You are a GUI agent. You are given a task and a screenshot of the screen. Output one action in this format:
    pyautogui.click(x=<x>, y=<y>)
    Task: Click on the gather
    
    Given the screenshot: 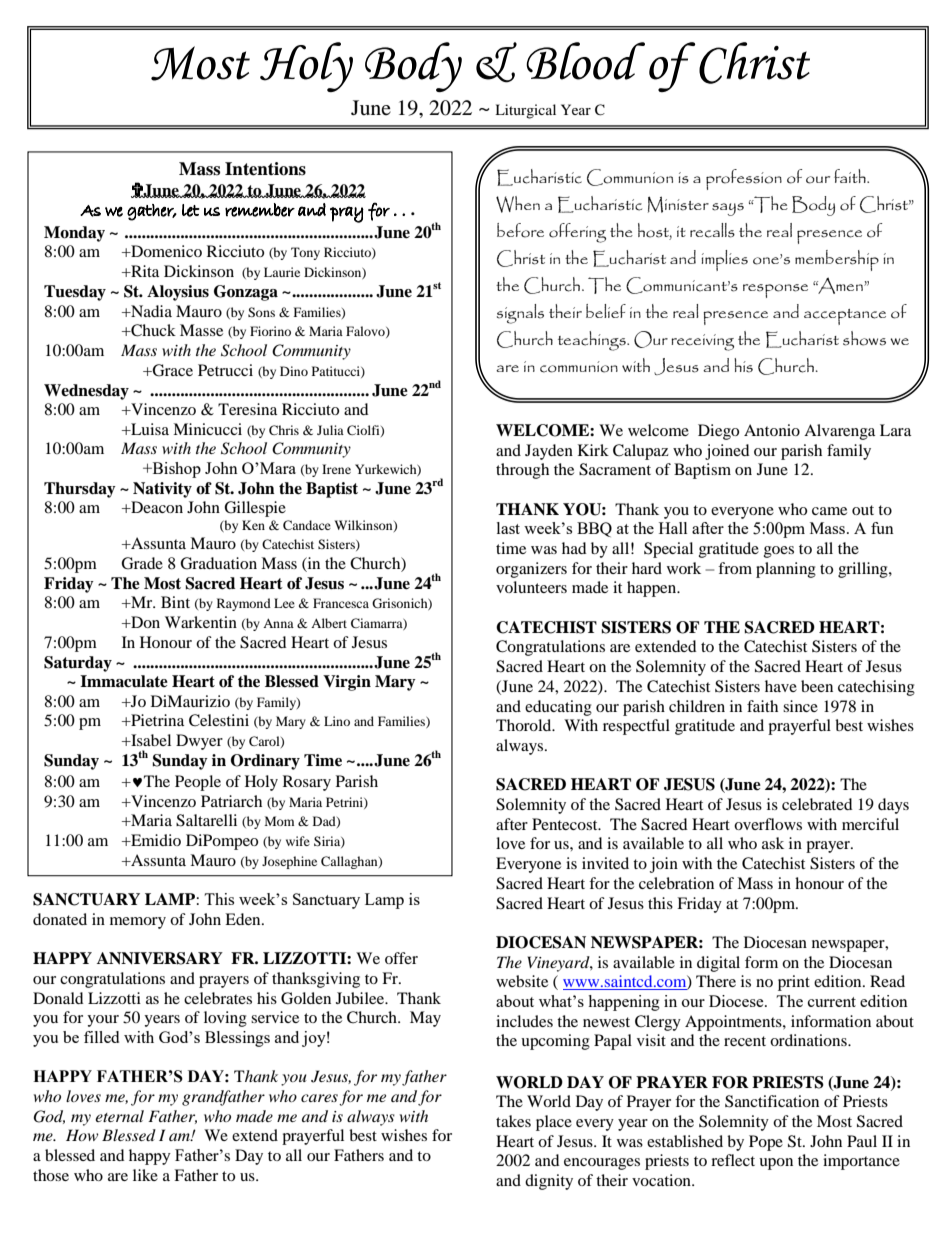 What is the action you would take?
    pyautogui.click(x=151, y=212)
